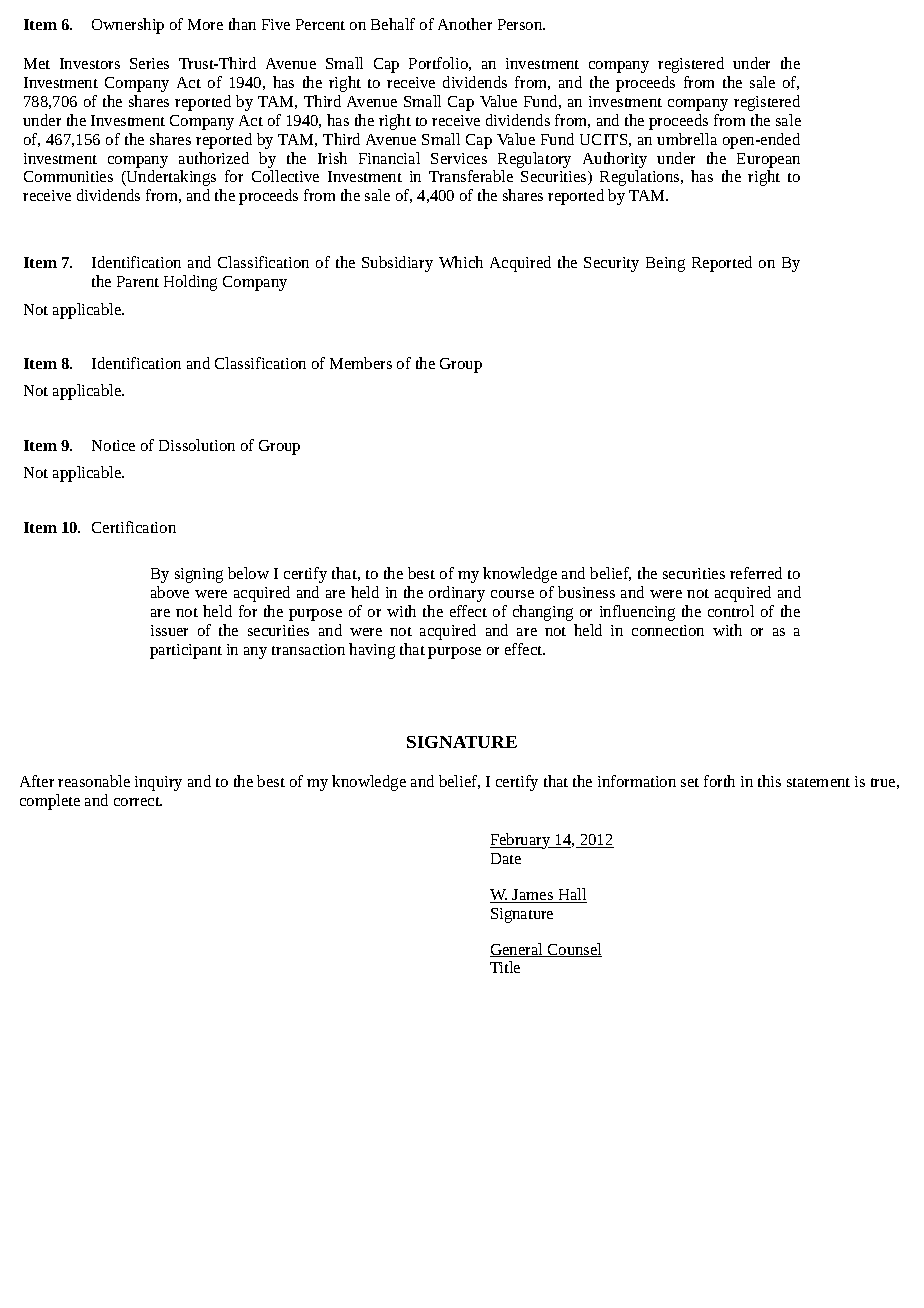 The width and height of the image is (924, 1308). Describe the element at coordinates (361, 363) in the image. I see `Members` at that location.
